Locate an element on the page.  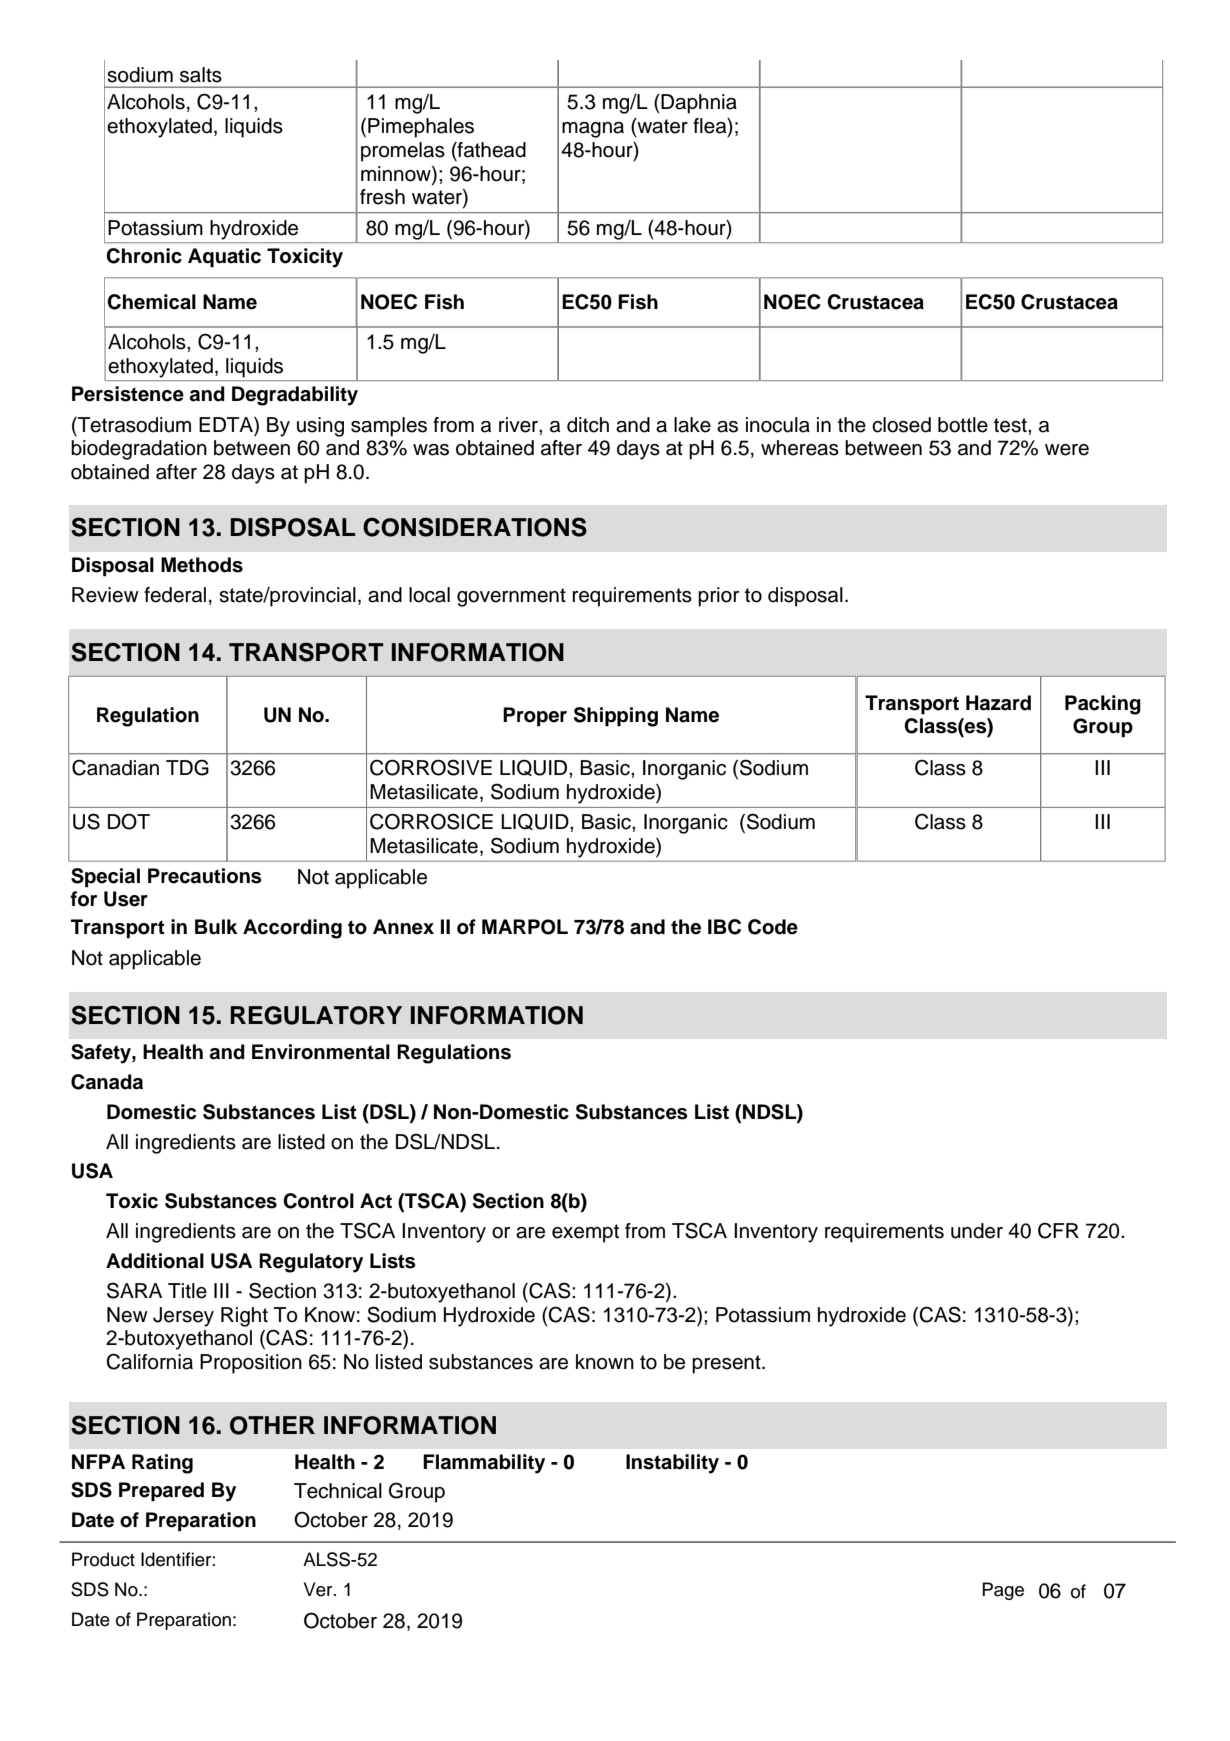
Prepared is located at coordinates (161, 1492).
